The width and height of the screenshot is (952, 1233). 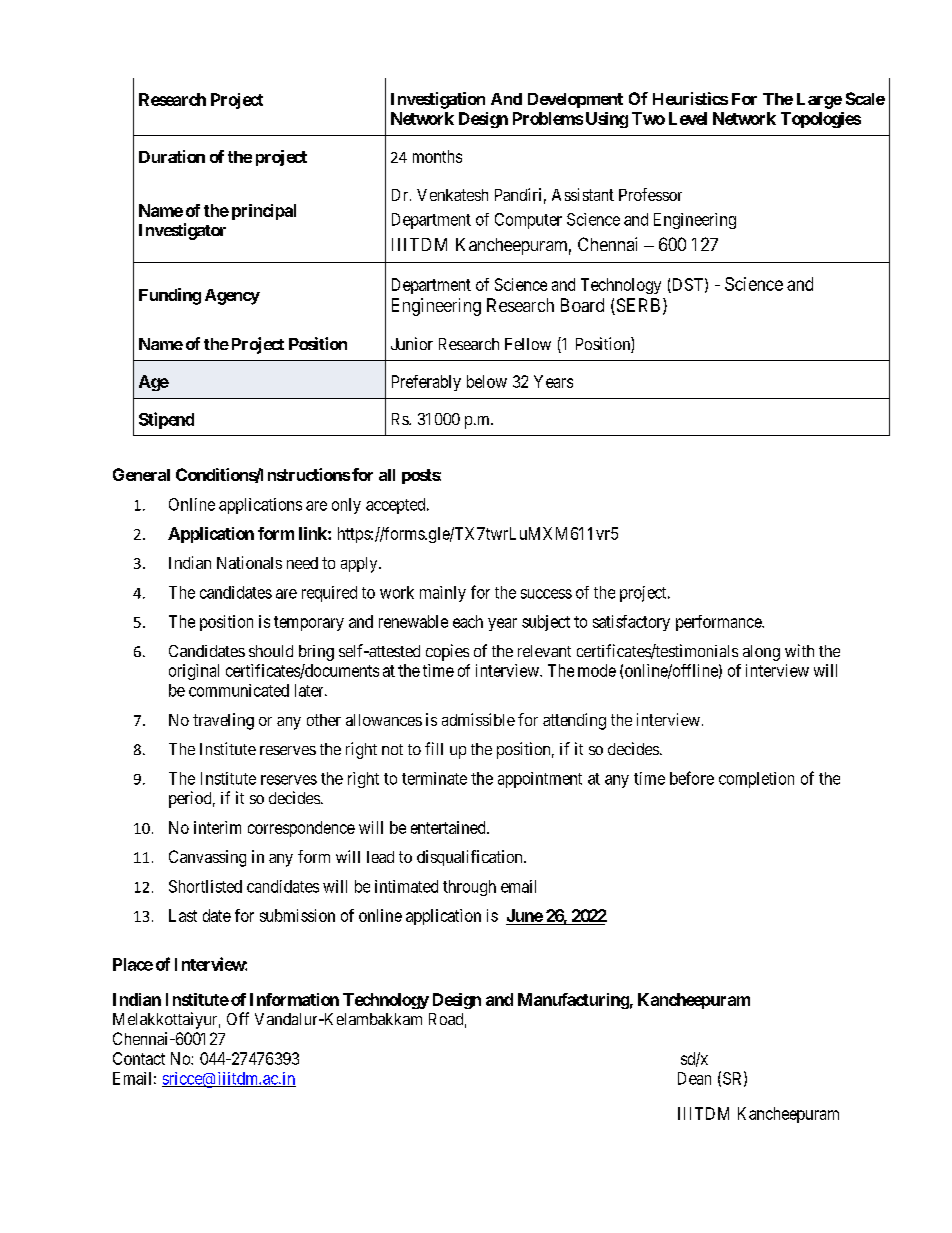 What do you see at coordinates (232, 297) in the screenshot?
I see `Agency` at bounding box center [232, 297].
